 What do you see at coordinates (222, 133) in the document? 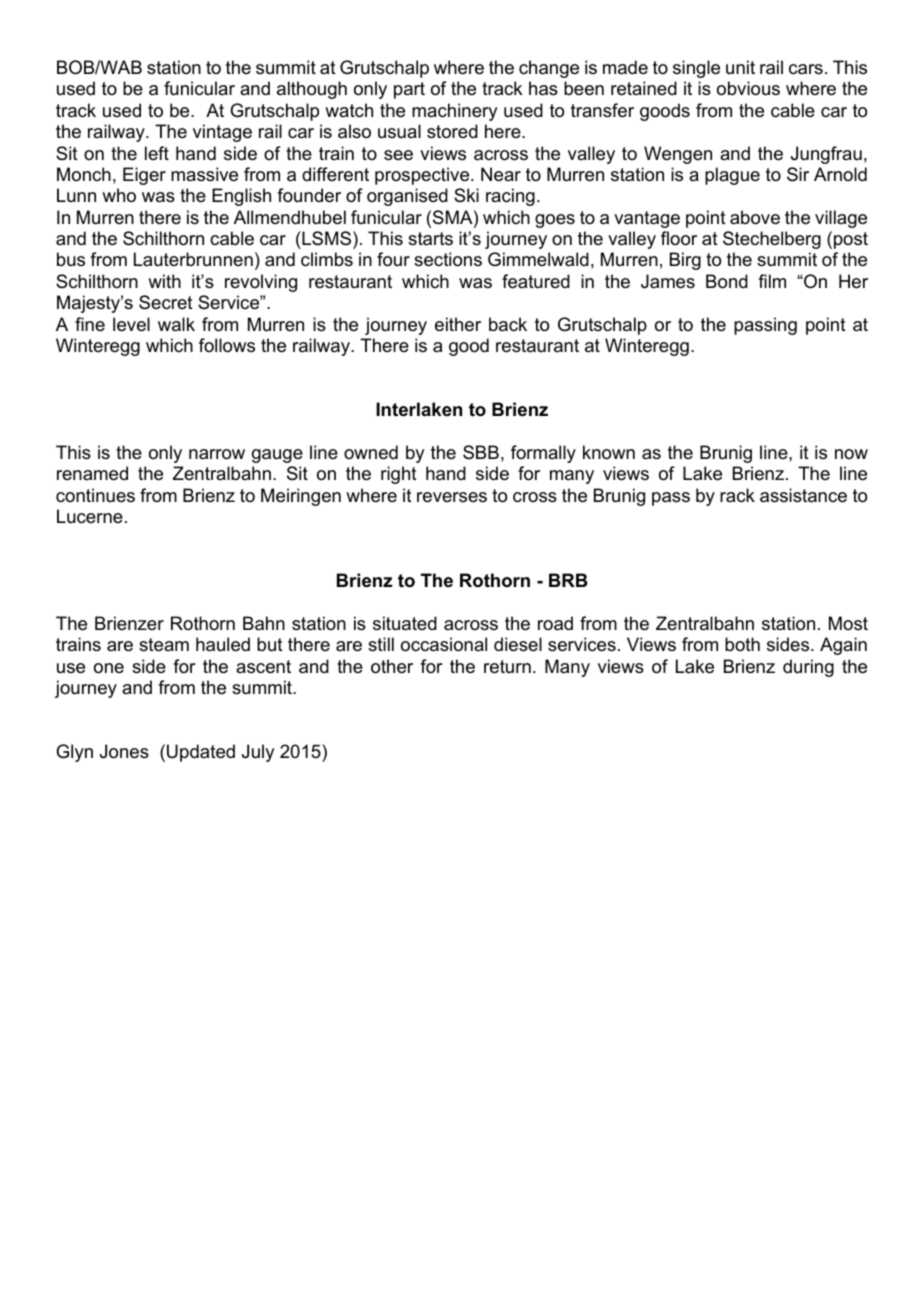
I see `vintage` at bounding box center [222, 133].
